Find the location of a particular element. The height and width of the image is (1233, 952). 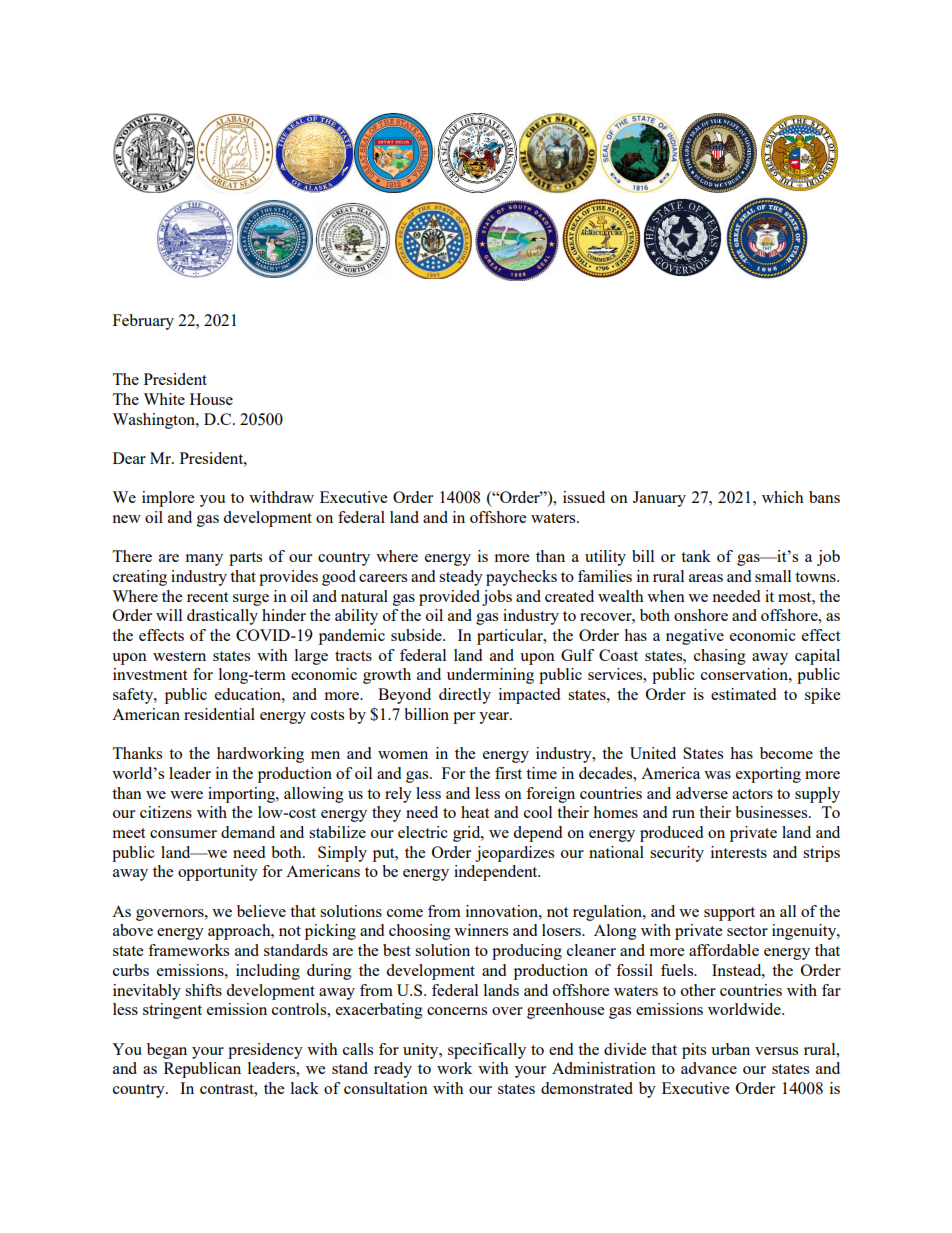

steady is located at coordinates (461, 578).
